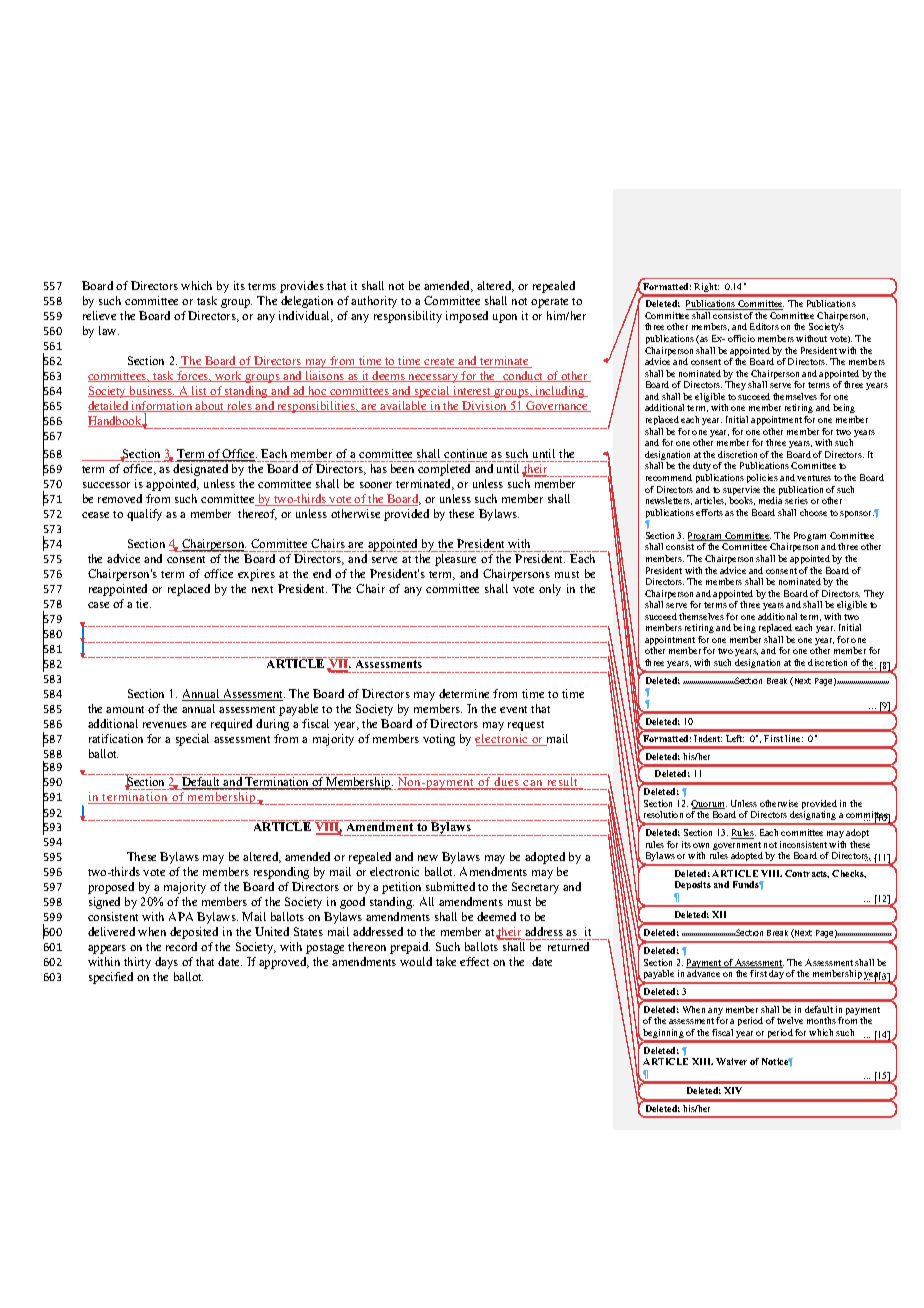 The width and height of the screenshot is (924, 1308). I want to click on Editors, so click(764, 326).
